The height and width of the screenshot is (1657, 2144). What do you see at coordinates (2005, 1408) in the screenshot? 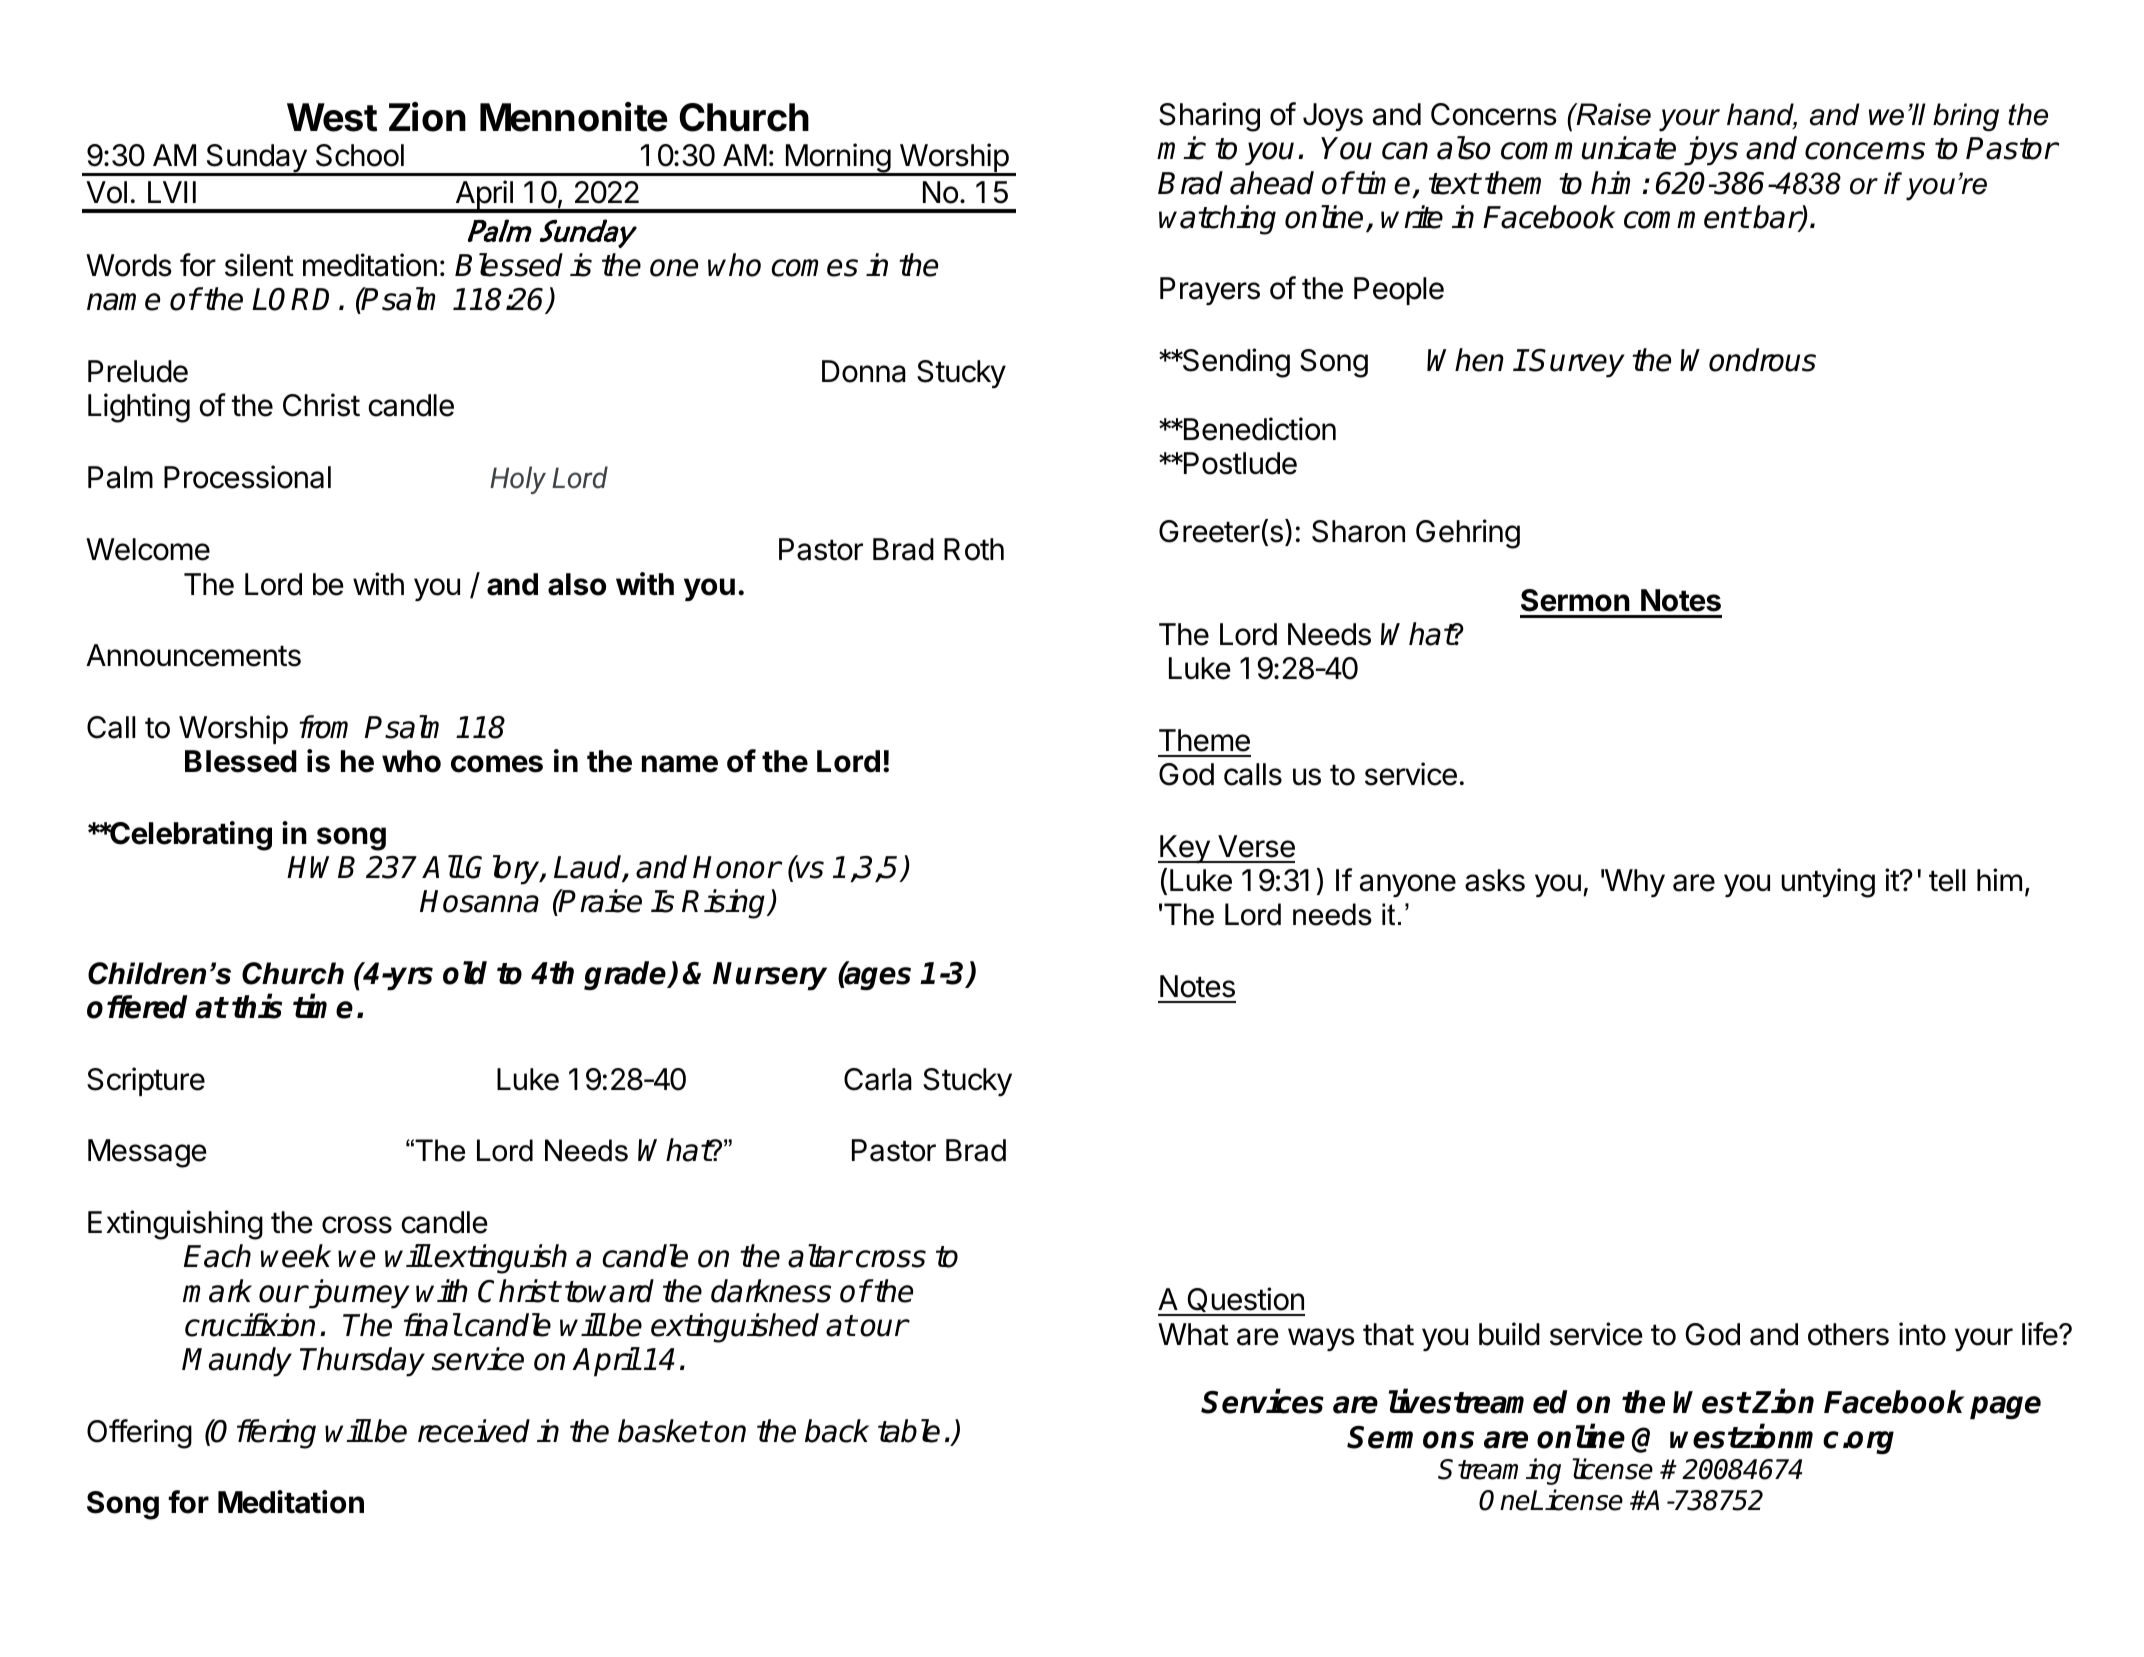
I see `page` at bounding box center [2005, 1408].
